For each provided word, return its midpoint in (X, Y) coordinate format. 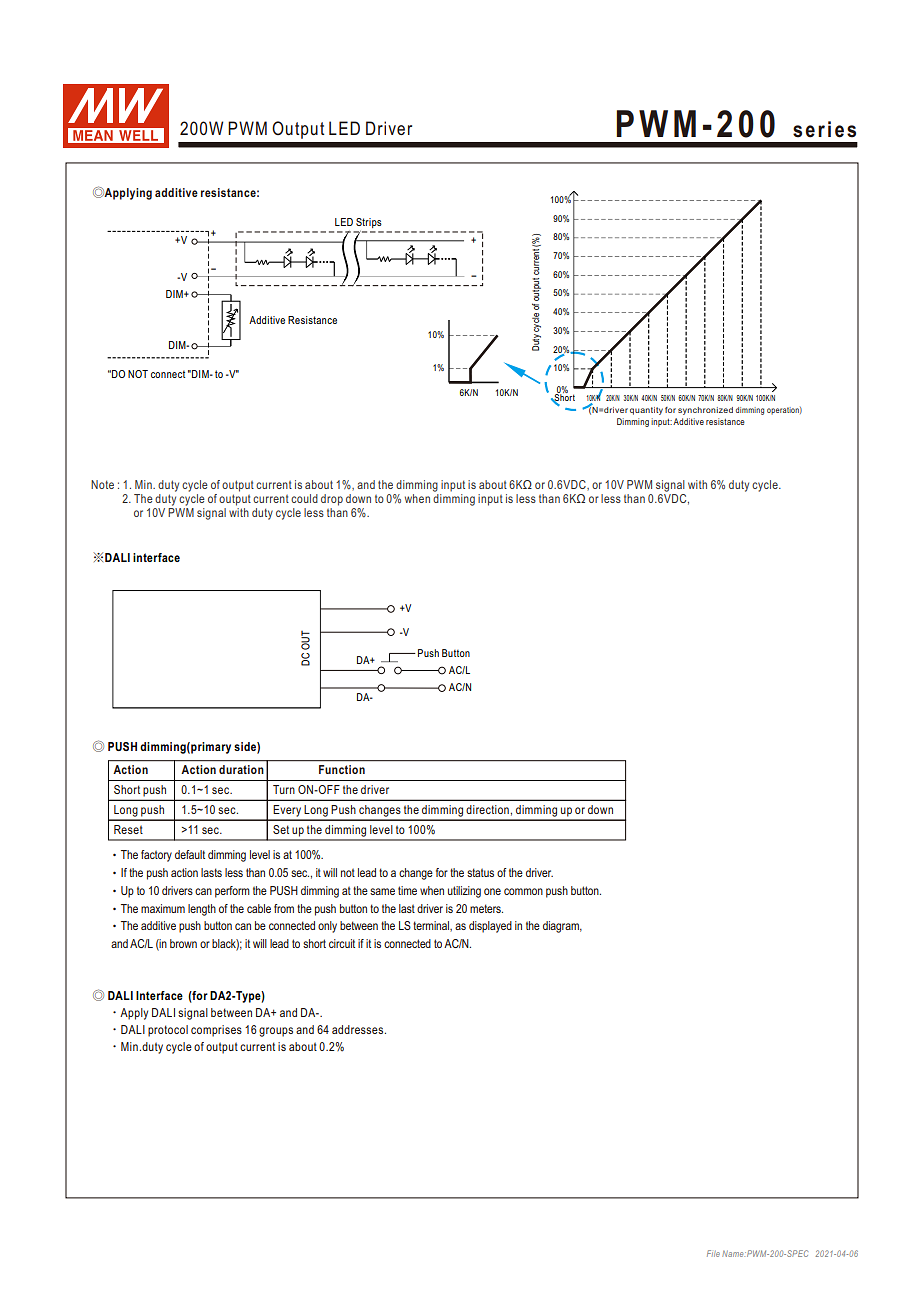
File (713, 1253)
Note (102, 484)
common (523, 891)
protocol (168, 1031)
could (304, 498)
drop (332, 500)
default (190, 854)
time (407, 890)
